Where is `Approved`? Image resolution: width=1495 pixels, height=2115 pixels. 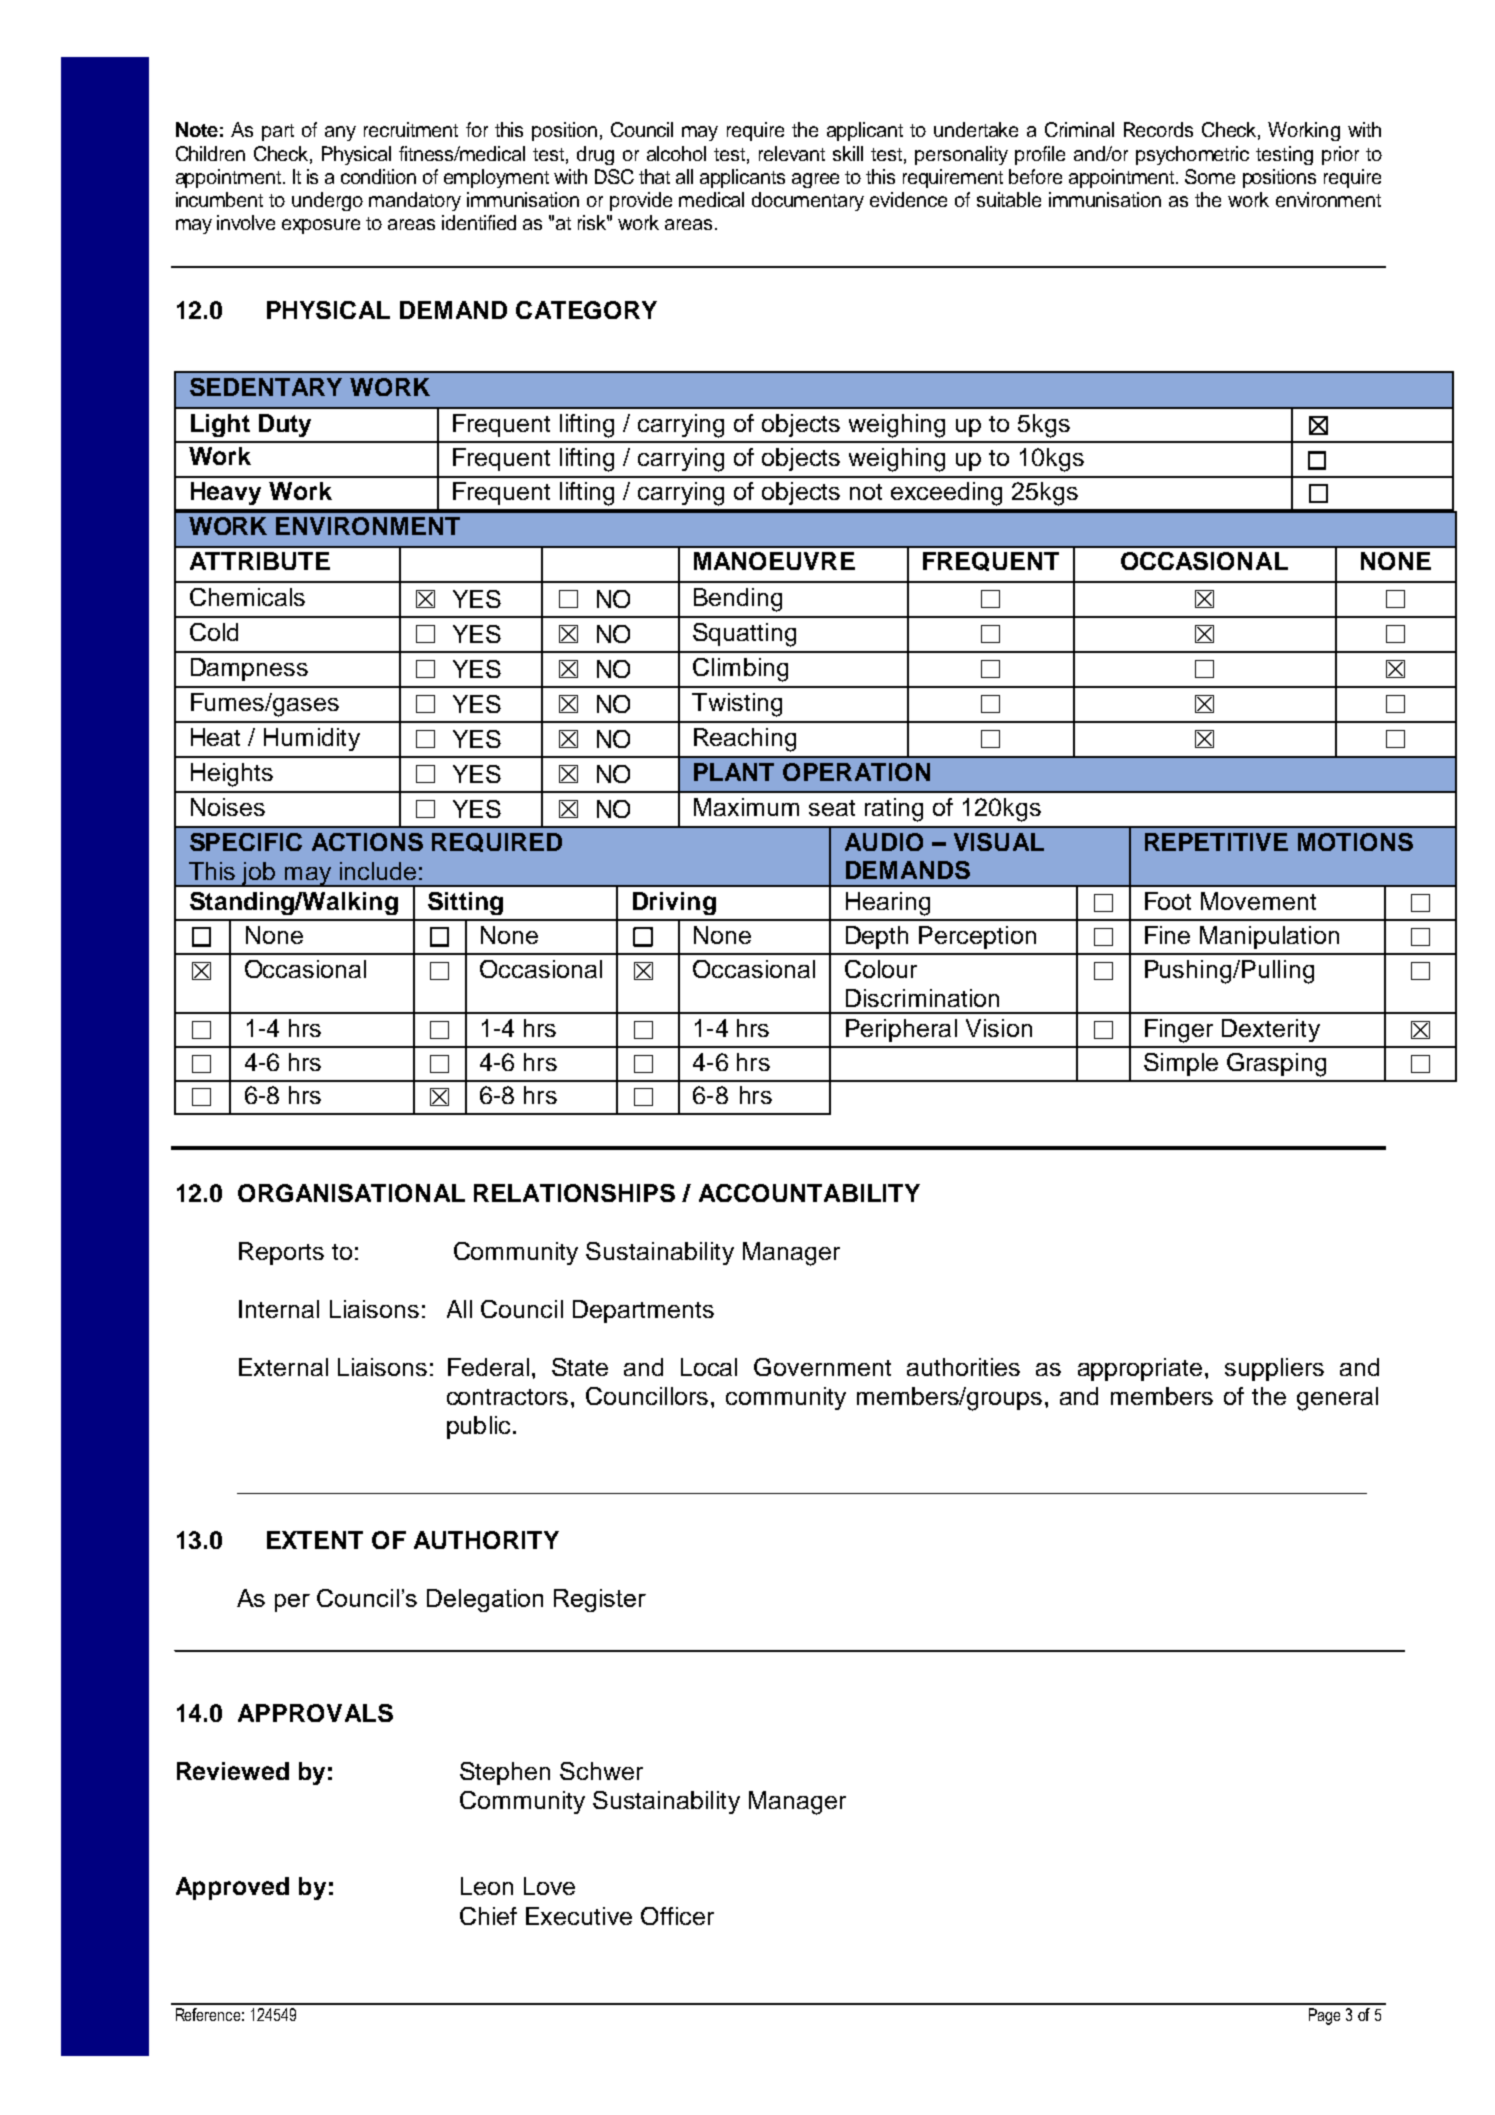
Approved is located at coordinates (232, 1888).
